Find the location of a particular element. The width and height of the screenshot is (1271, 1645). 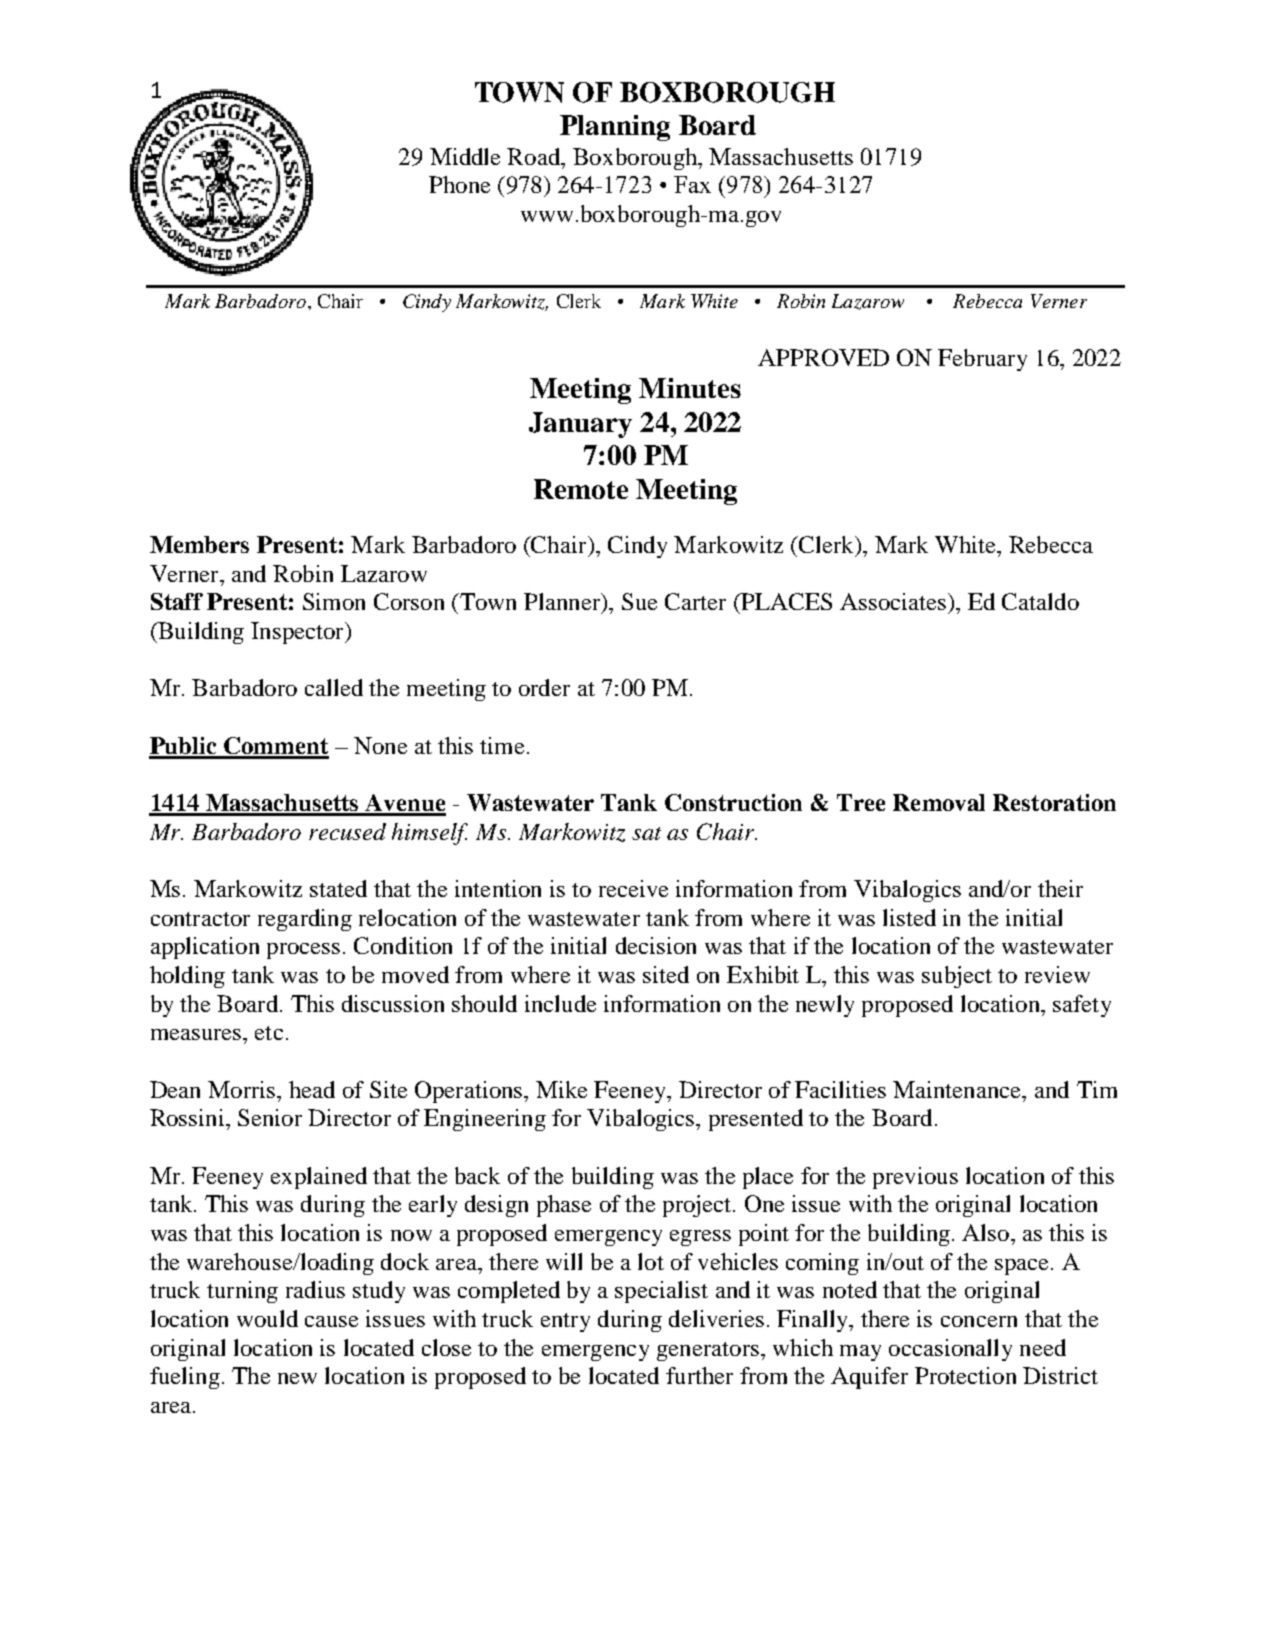

Simon is located at coordinates (334, 601).
